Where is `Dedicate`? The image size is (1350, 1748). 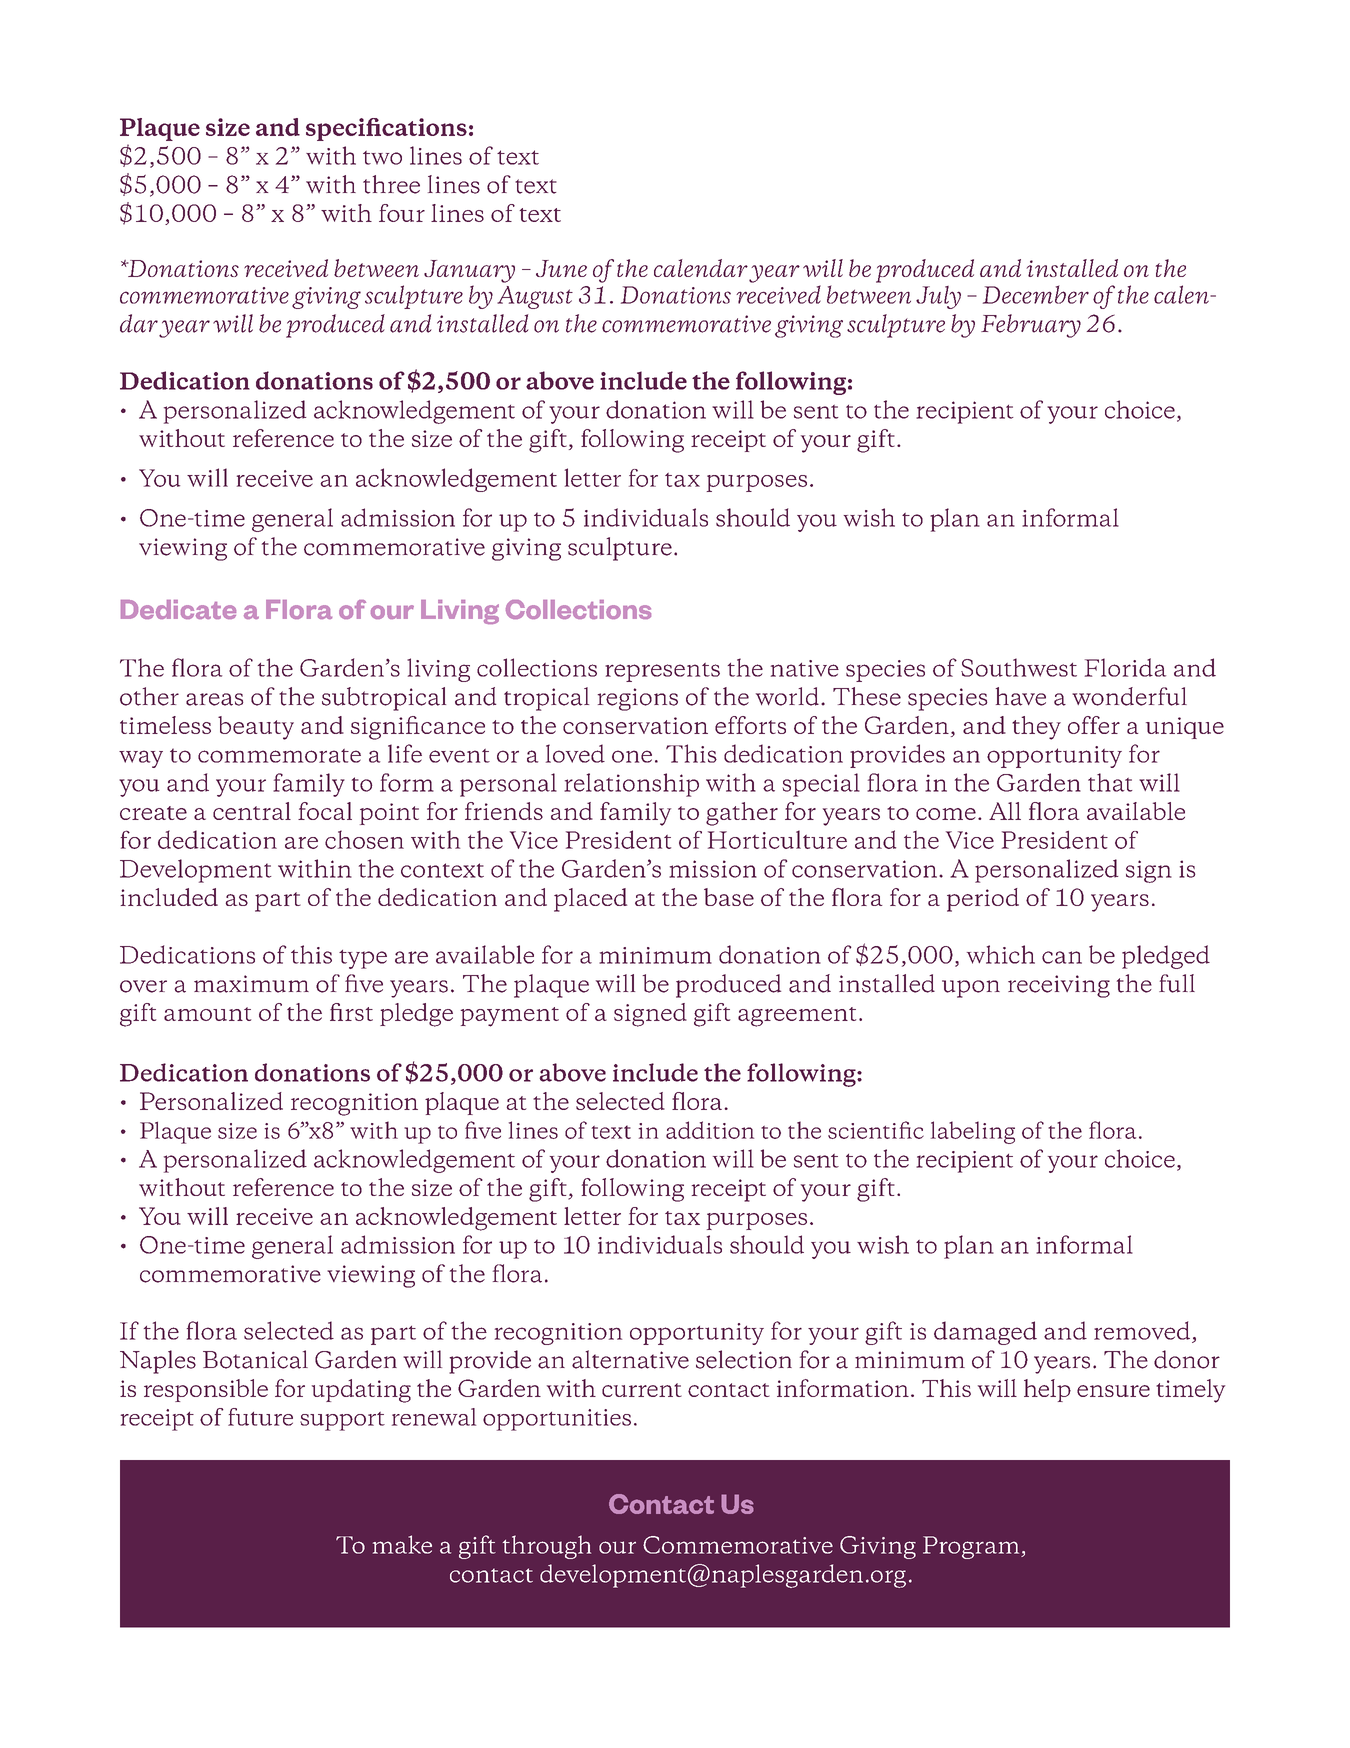
Dedicate is located at coordinates (178, 609).
